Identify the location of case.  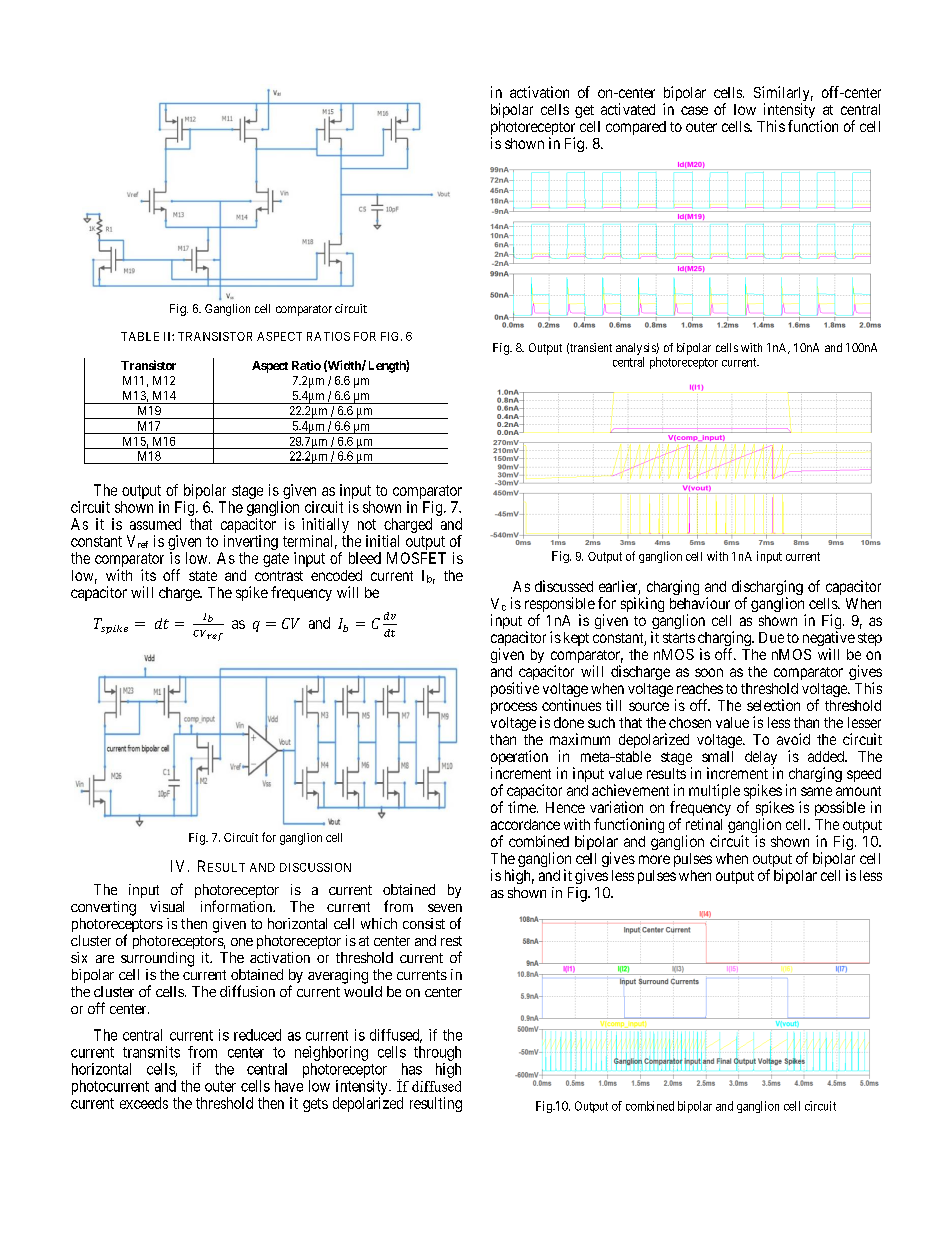
(694, 110).
